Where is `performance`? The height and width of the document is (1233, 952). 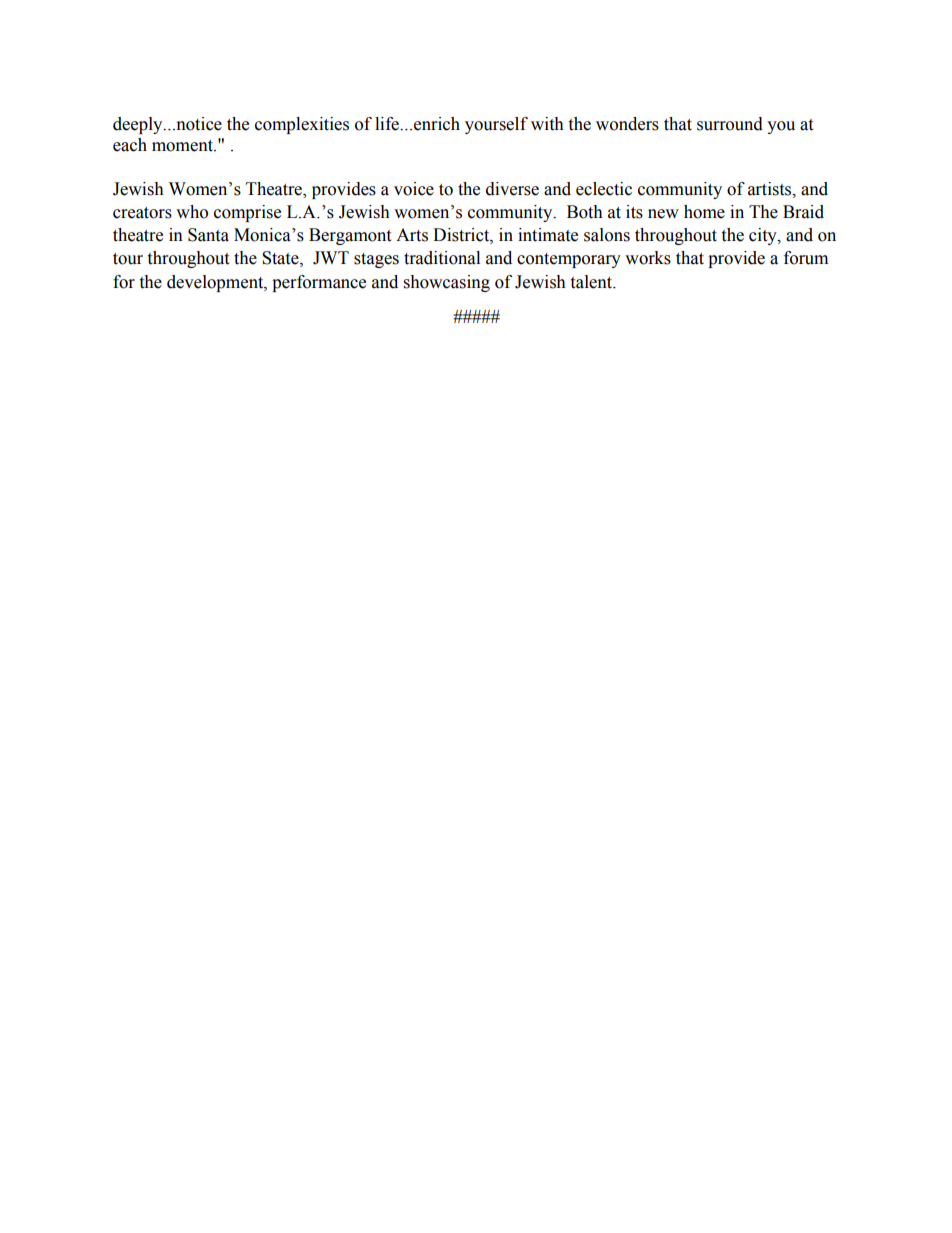 performance is located at coordinates (319, 283).
